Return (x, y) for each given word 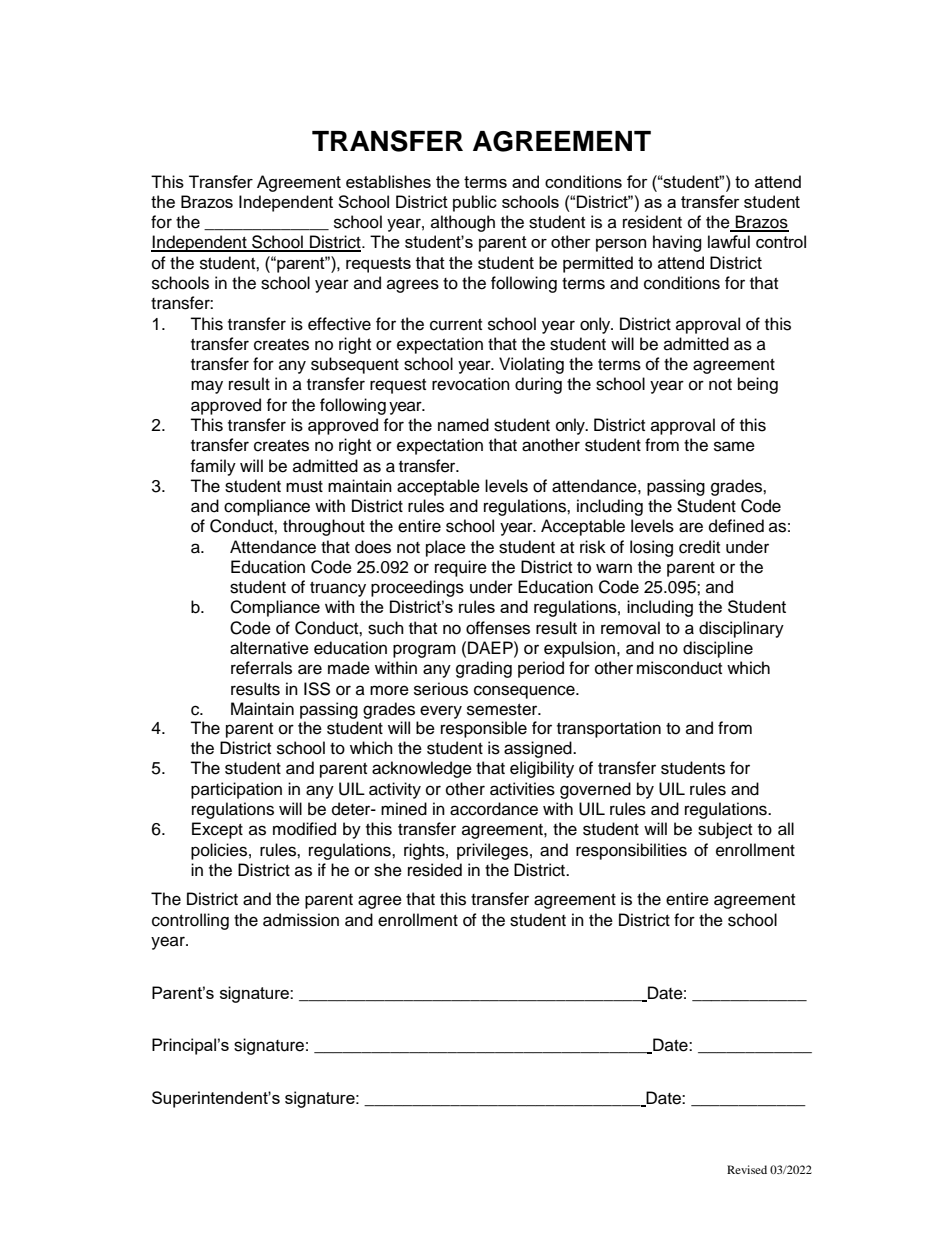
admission (301, 920)
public (475, 203)
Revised (747, 1169)
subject (725, 830)
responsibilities (631, 851)
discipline (718, 649)
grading (484, 669)
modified (304, 829)
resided (435, 870)
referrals (261, 668)
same (734, 446)
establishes (388, 181)
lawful (729, 241)
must (304, 487)
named (463, 425)
